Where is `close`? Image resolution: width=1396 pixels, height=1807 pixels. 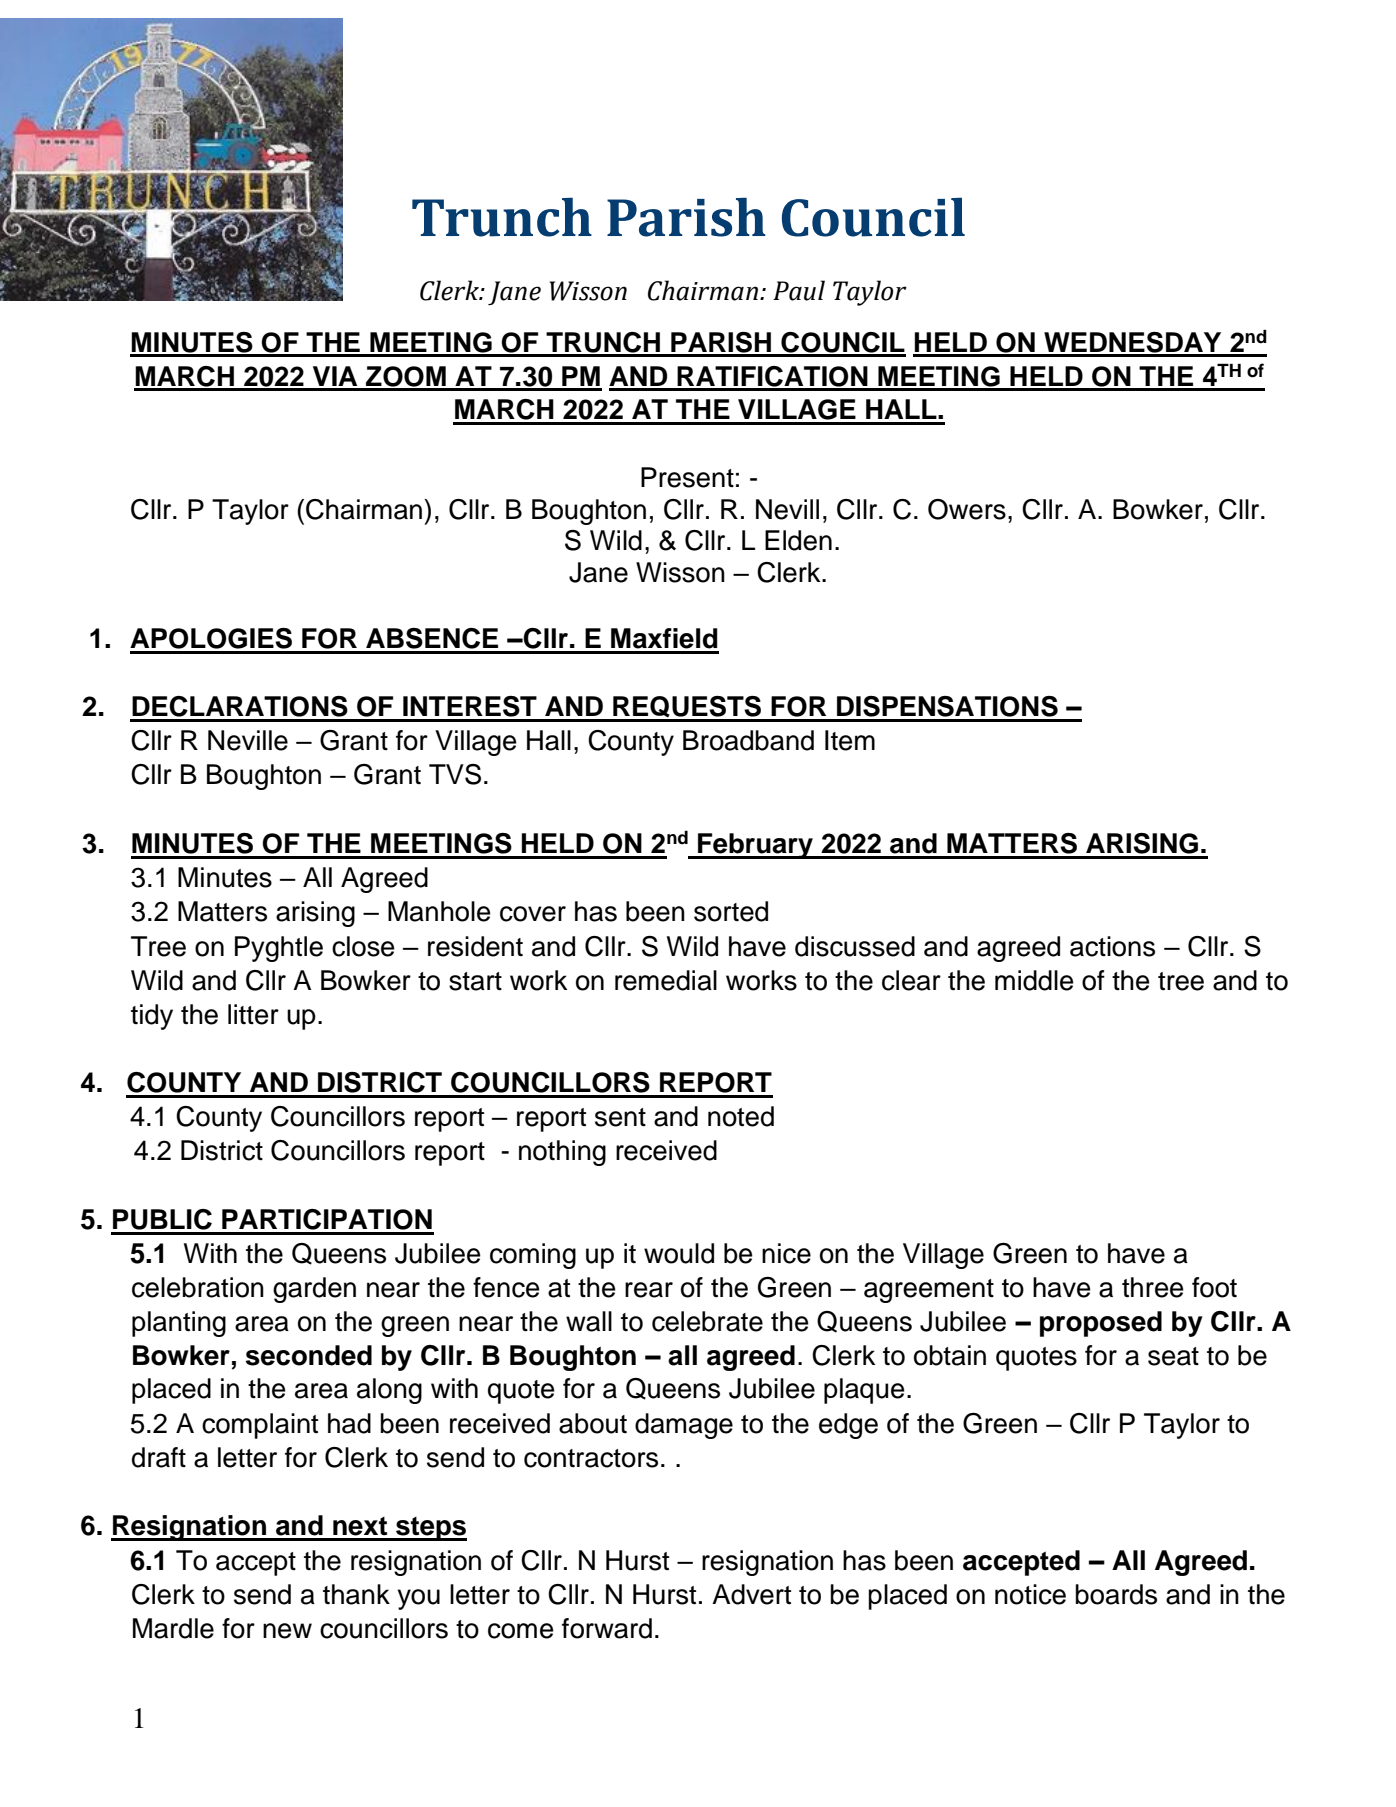 close is located at coordinates (363, 946).
